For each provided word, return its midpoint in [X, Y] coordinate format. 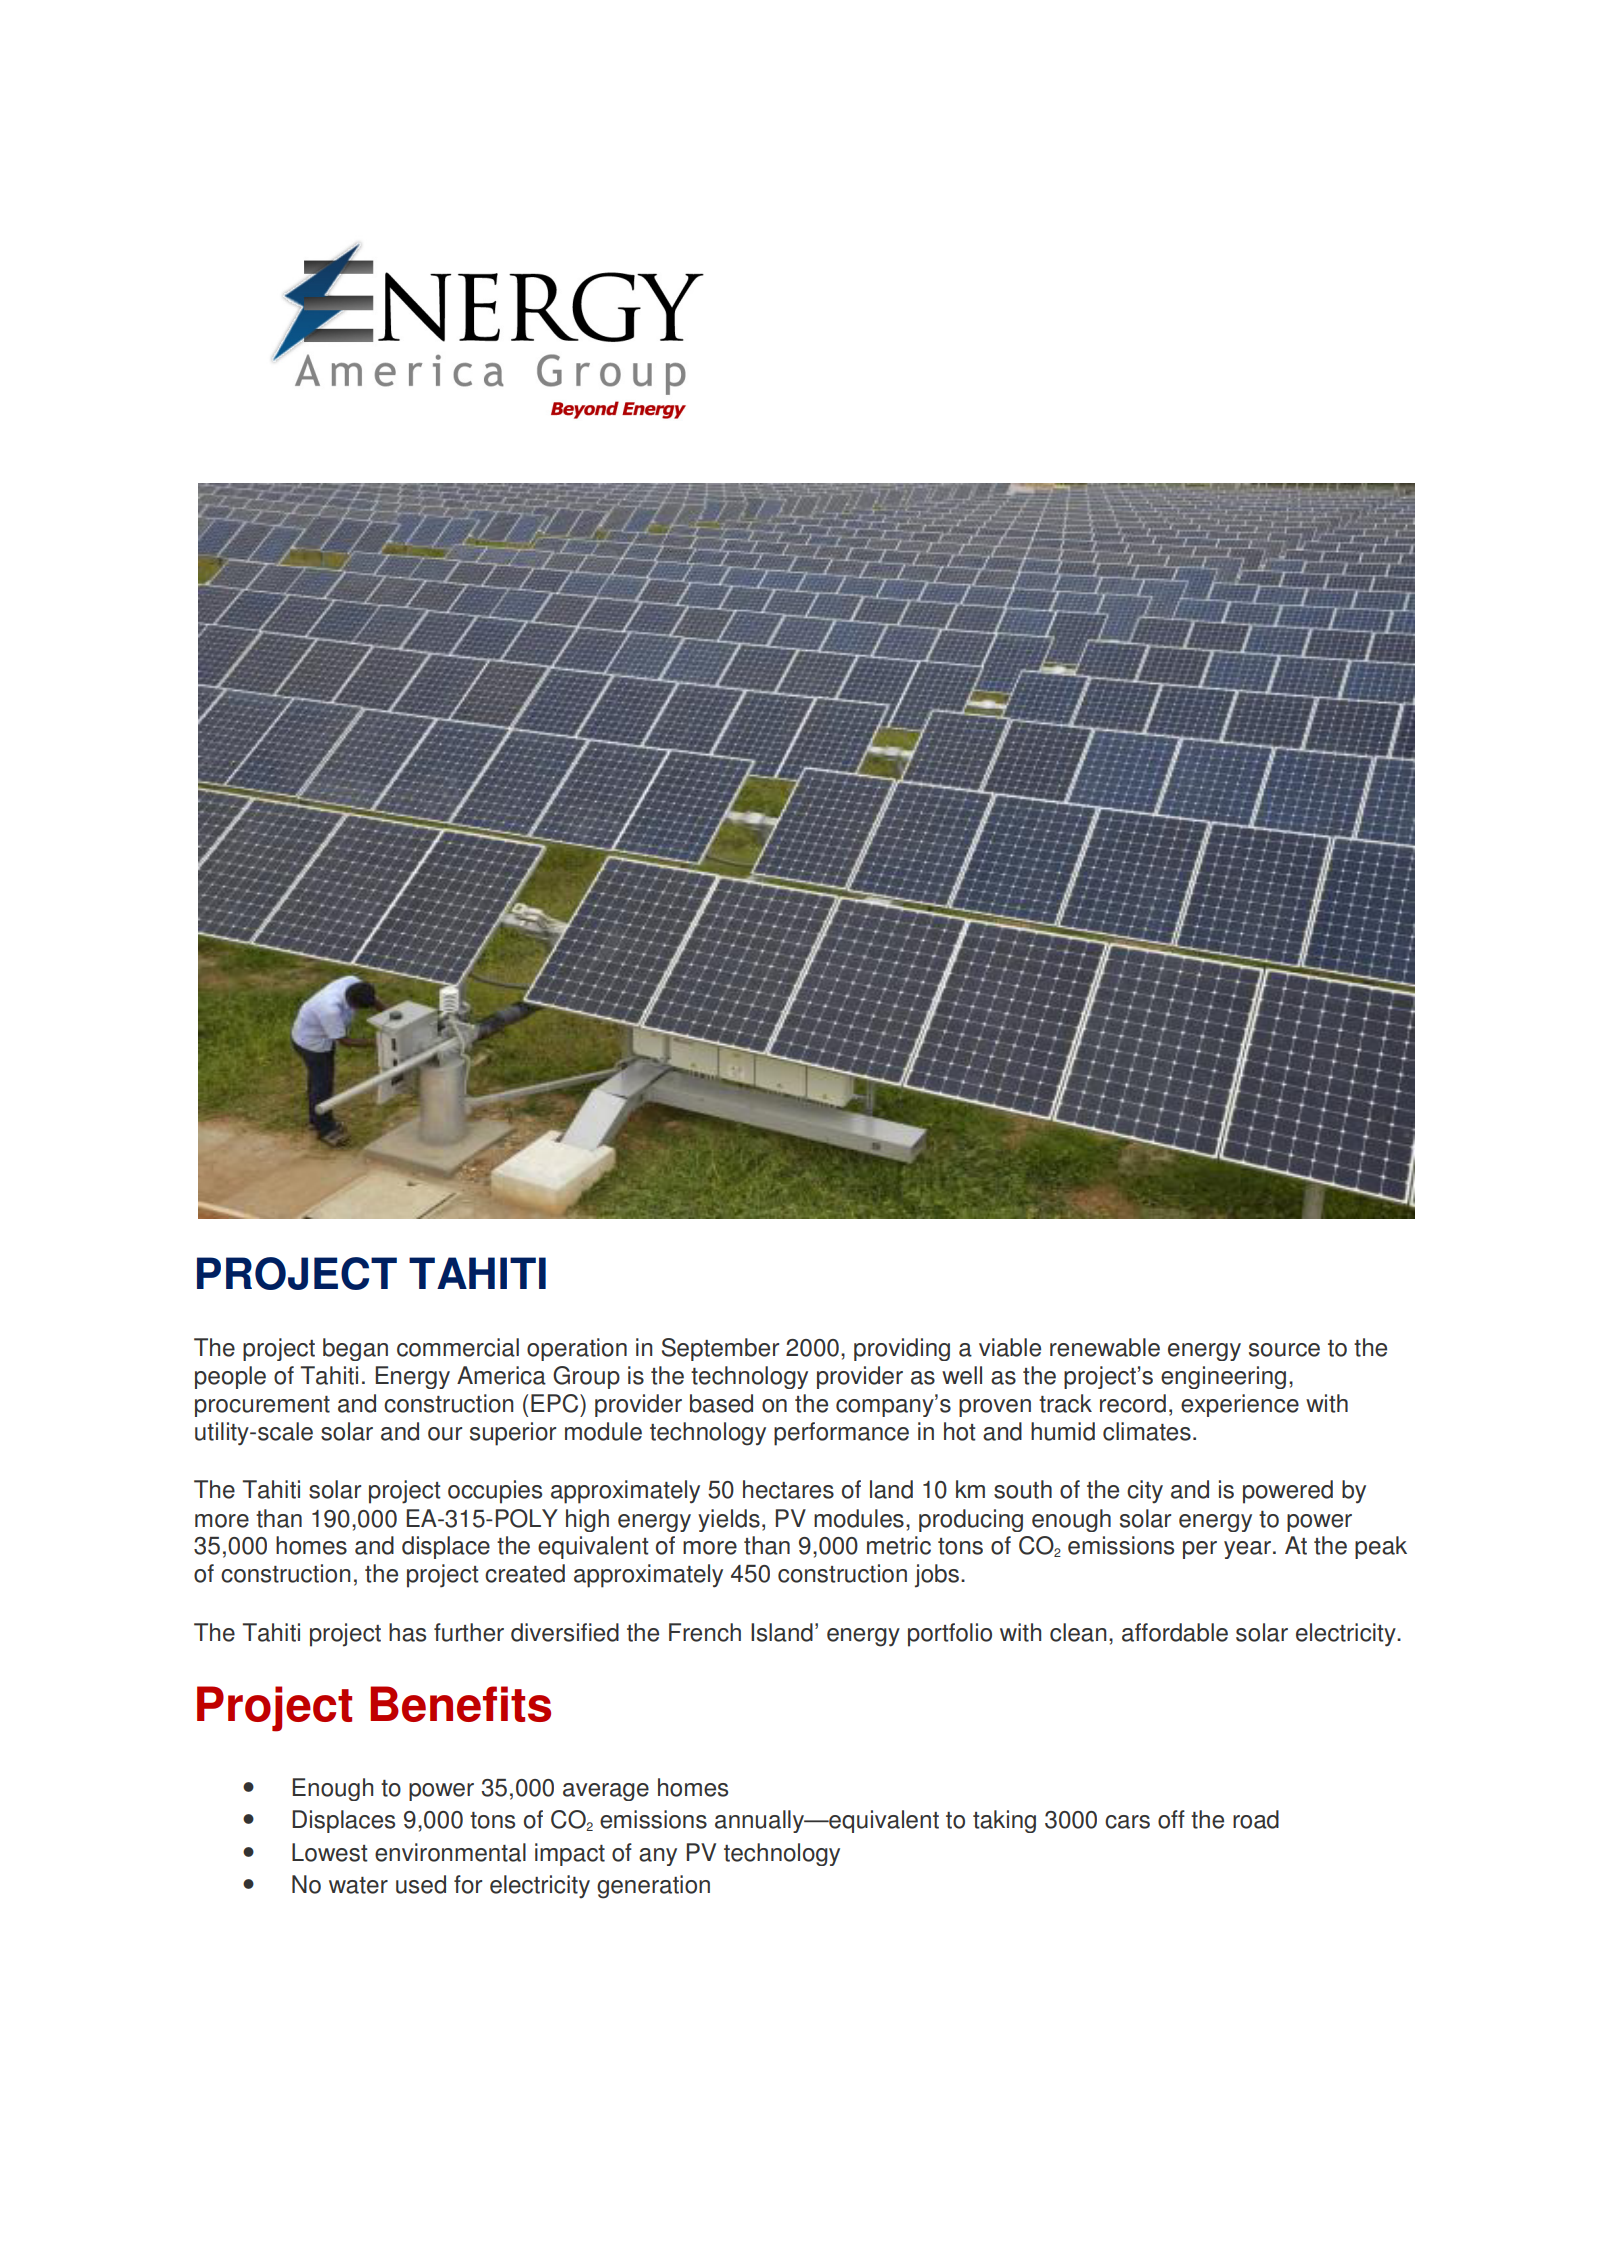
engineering [1223, 1377]
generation [653, 1887]
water [358, 1885]
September [720, 1349]
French [705, 1632]
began [355, 1349]
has [407, 1632]
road [1256, 1819]
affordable [1175, 1632]
